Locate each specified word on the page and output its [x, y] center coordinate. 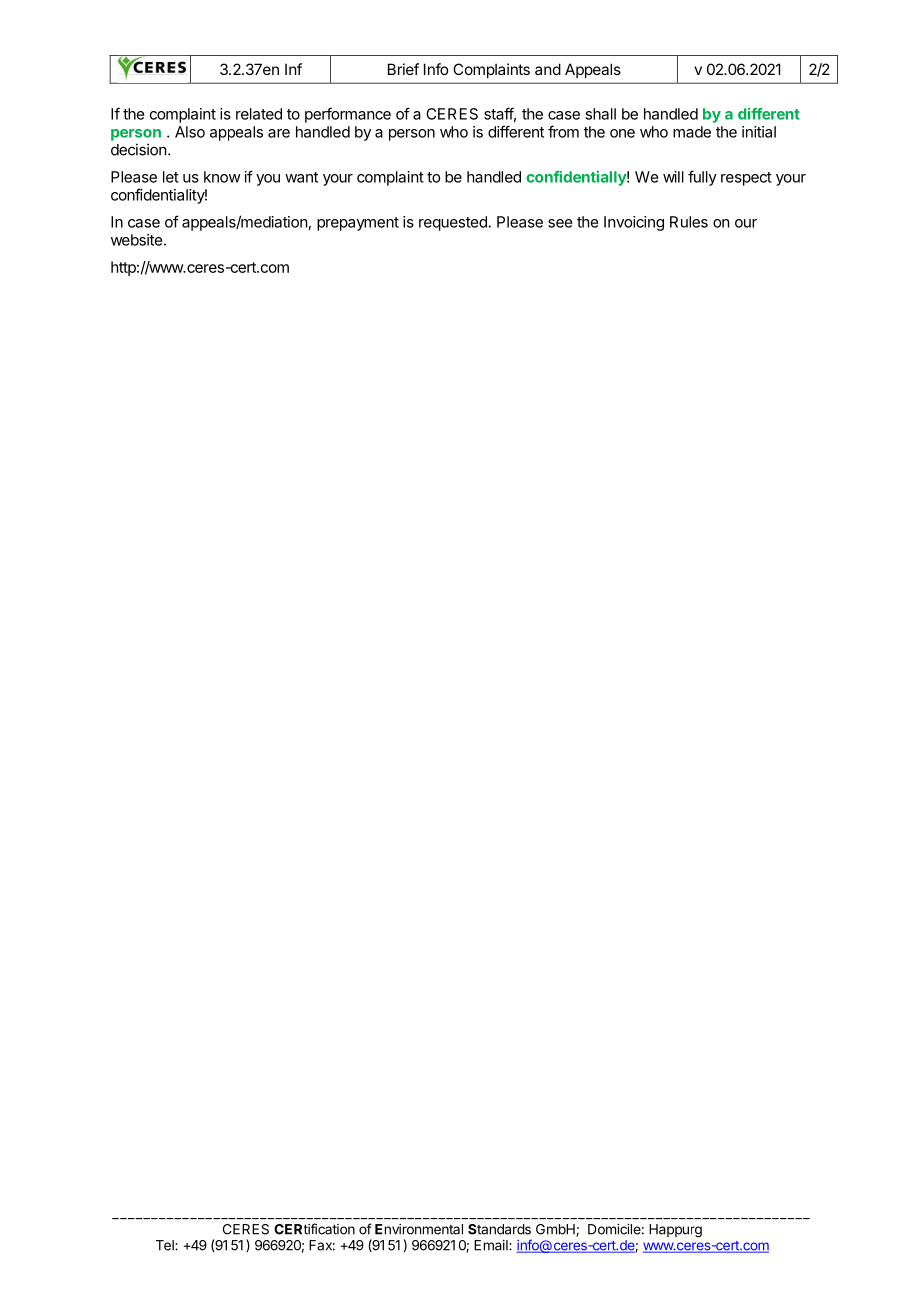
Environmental [419, 1229]
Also [190, 132]
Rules [689, 222]
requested [454, 223]
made [692, 132]
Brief [403, 69]
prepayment [358, 224]
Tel [166, 1245]
